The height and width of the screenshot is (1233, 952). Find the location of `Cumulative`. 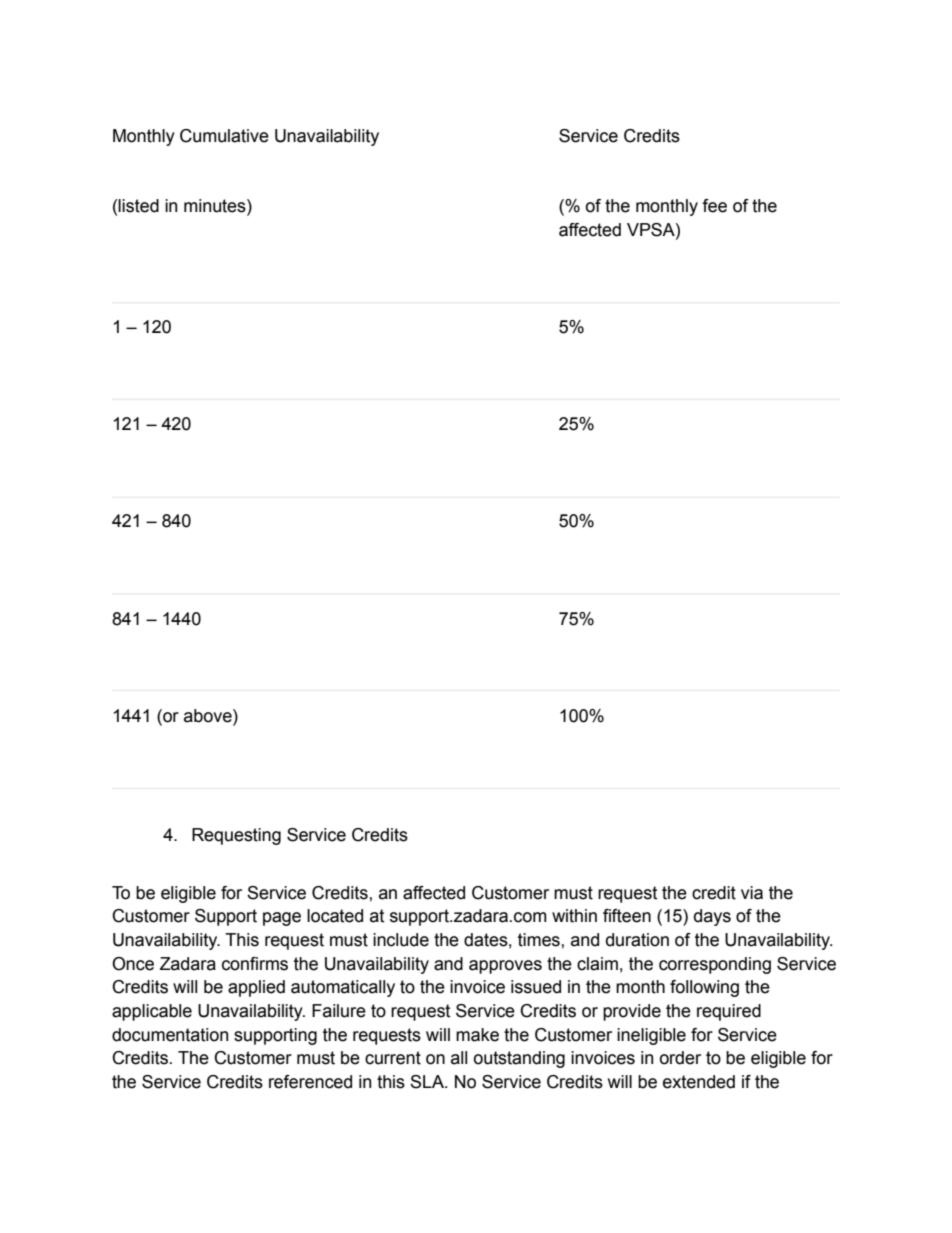

Cumulative is located at coordinates (224, 136).
